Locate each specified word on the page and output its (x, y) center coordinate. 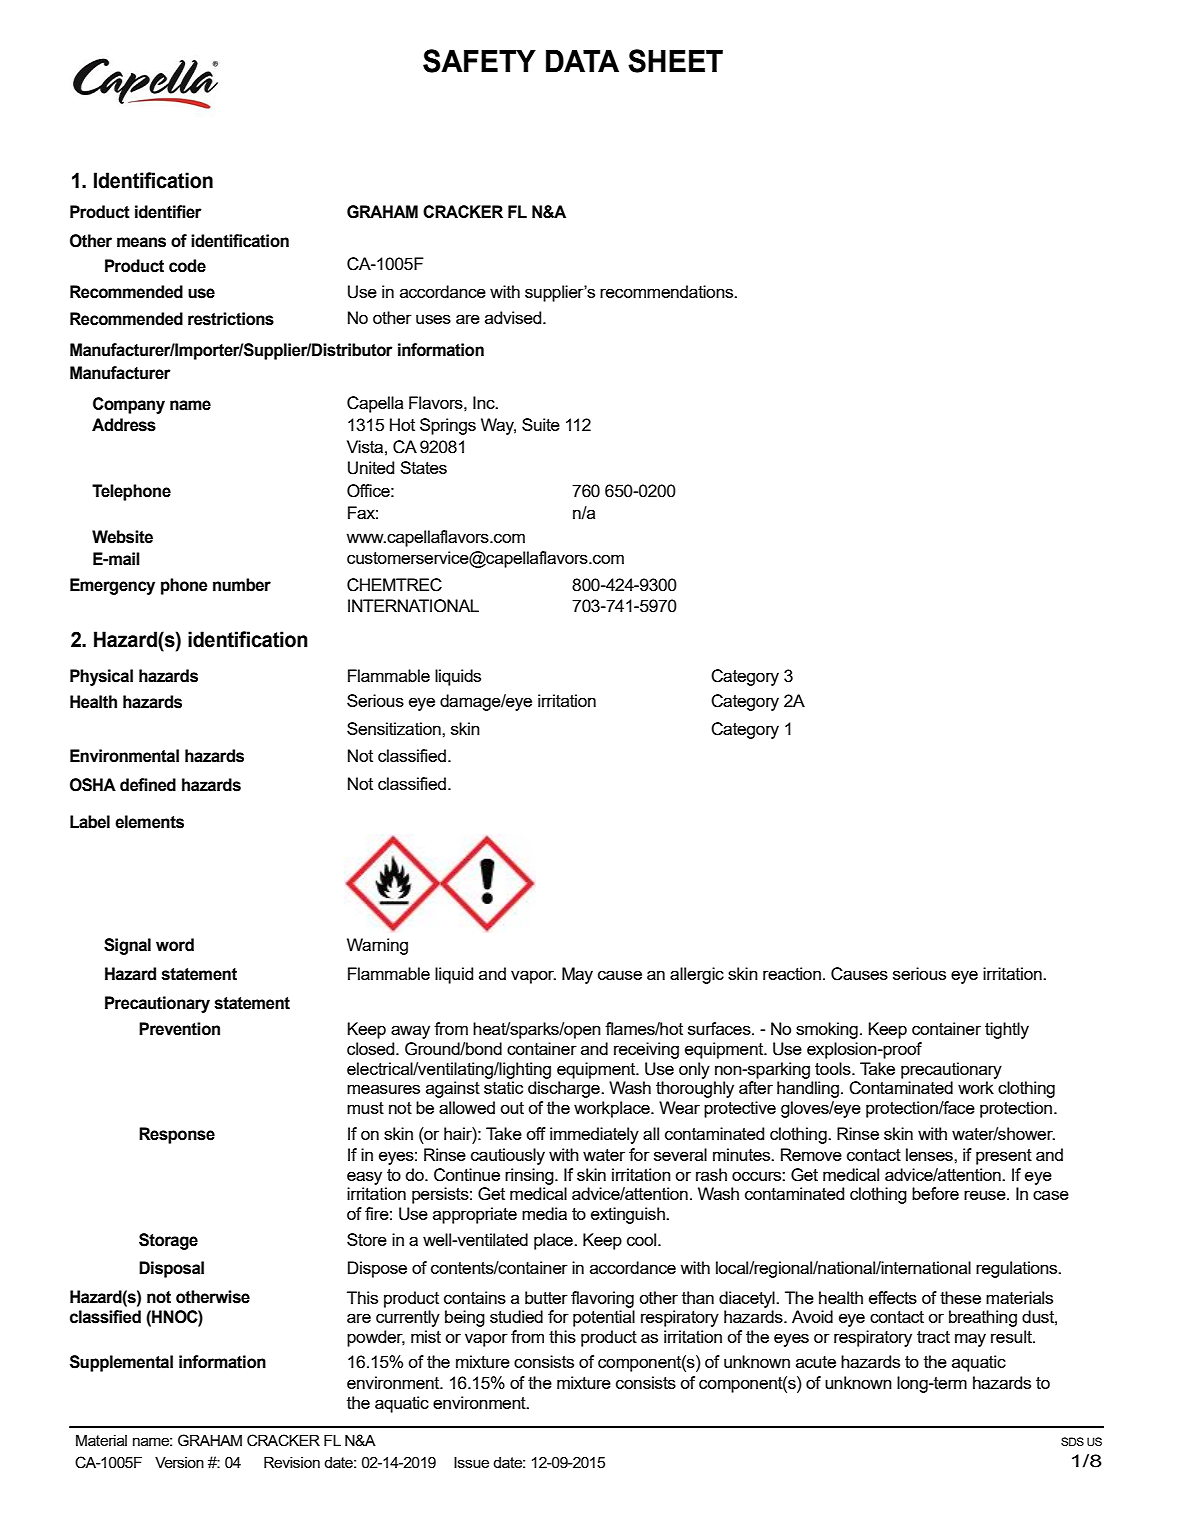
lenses (930, 1154)
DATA (582, 61)
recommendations (668, 291)
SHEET (675, 61)
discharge (565, 1089)
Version (179, 1462)
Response (177, 1135)
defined (148, 785)
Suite (541, 424)
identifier (168, 212)
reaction (792, 973)
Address (124, 425)
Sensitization (395, 728)
